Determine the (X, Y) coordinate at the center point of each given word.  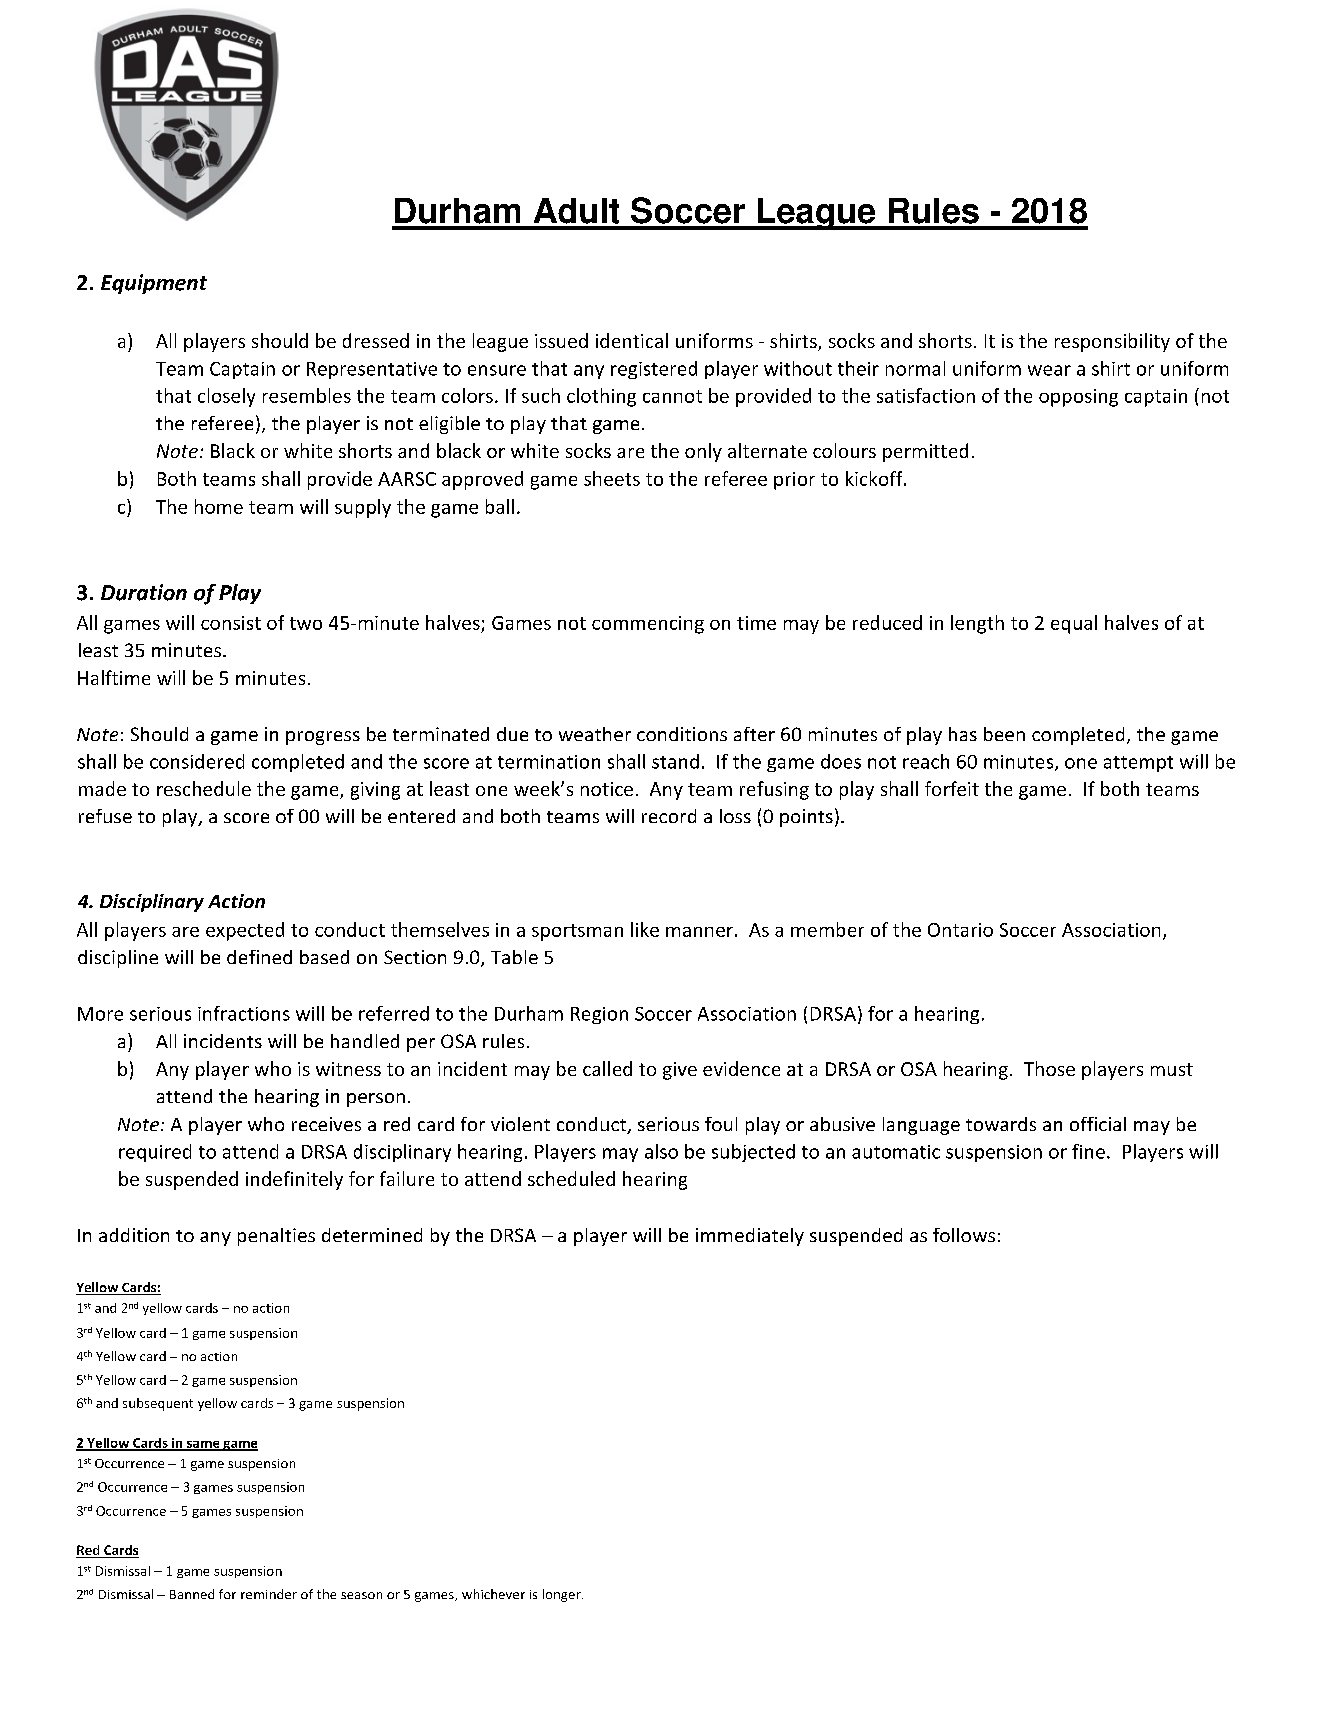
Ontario (960, 930)
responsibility (1112, 342)
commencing (648, 625)
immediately (750, 1237)
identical (632, 340)
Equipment (154, 284)
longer (563, 1595)
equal (1074, 624)
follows (964, 1235)
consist (231, 623)
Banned (192, 1594)
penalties (276, 1237)
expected (245, 931)
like (645, 929)
